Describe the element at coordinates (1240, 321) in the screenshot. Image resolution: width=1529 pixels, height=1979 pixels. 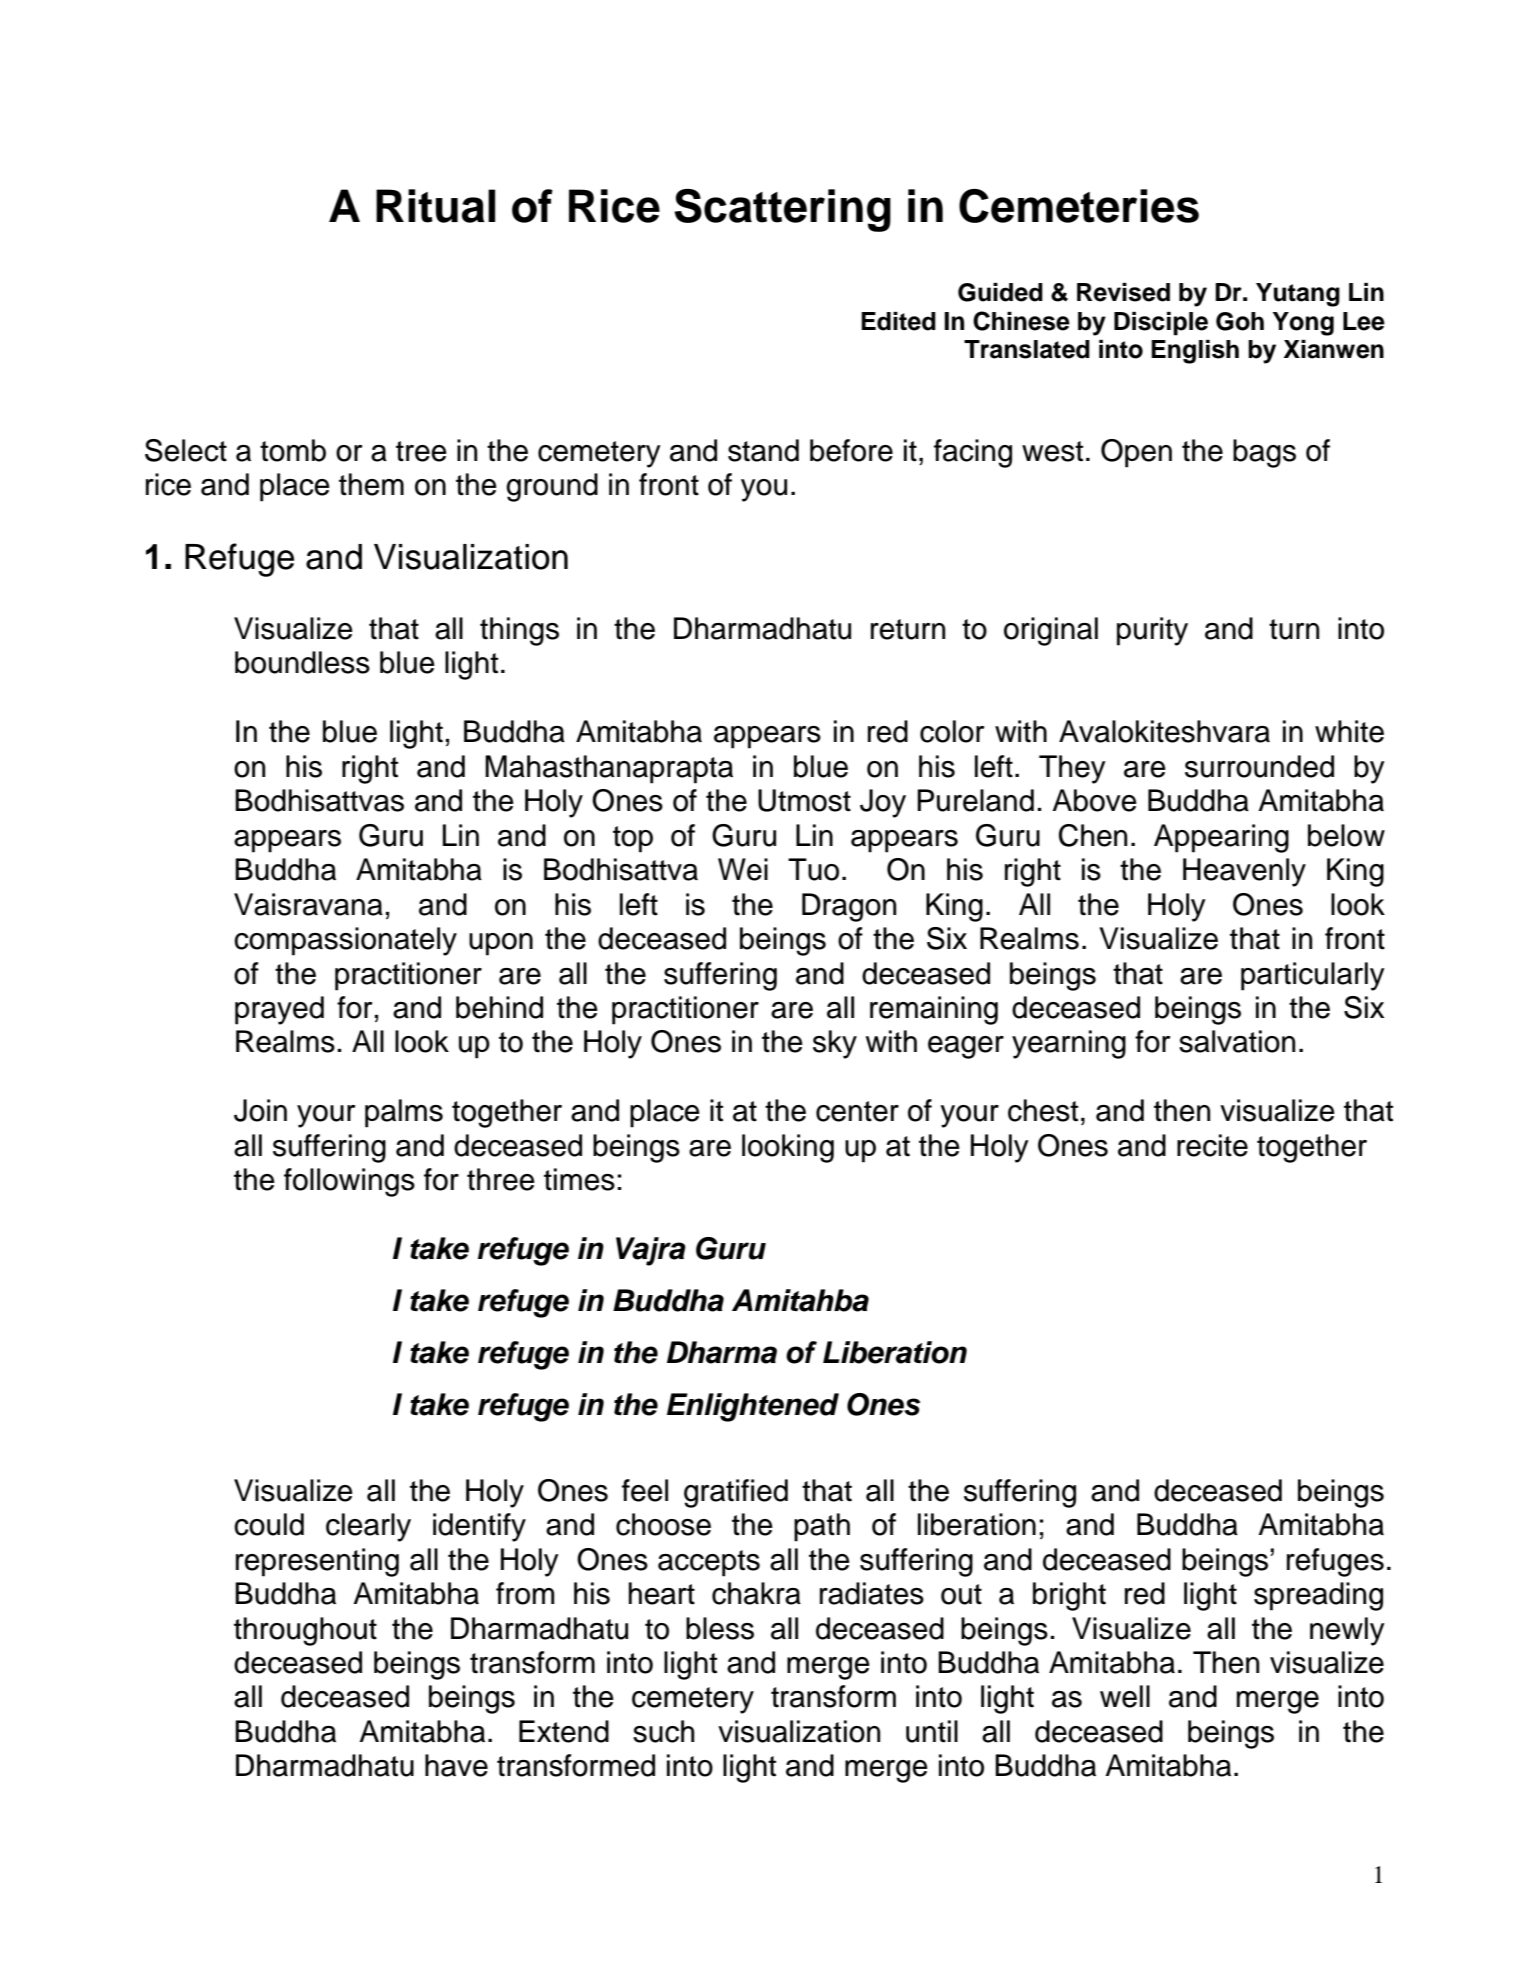
I see `Goh` at that location.
